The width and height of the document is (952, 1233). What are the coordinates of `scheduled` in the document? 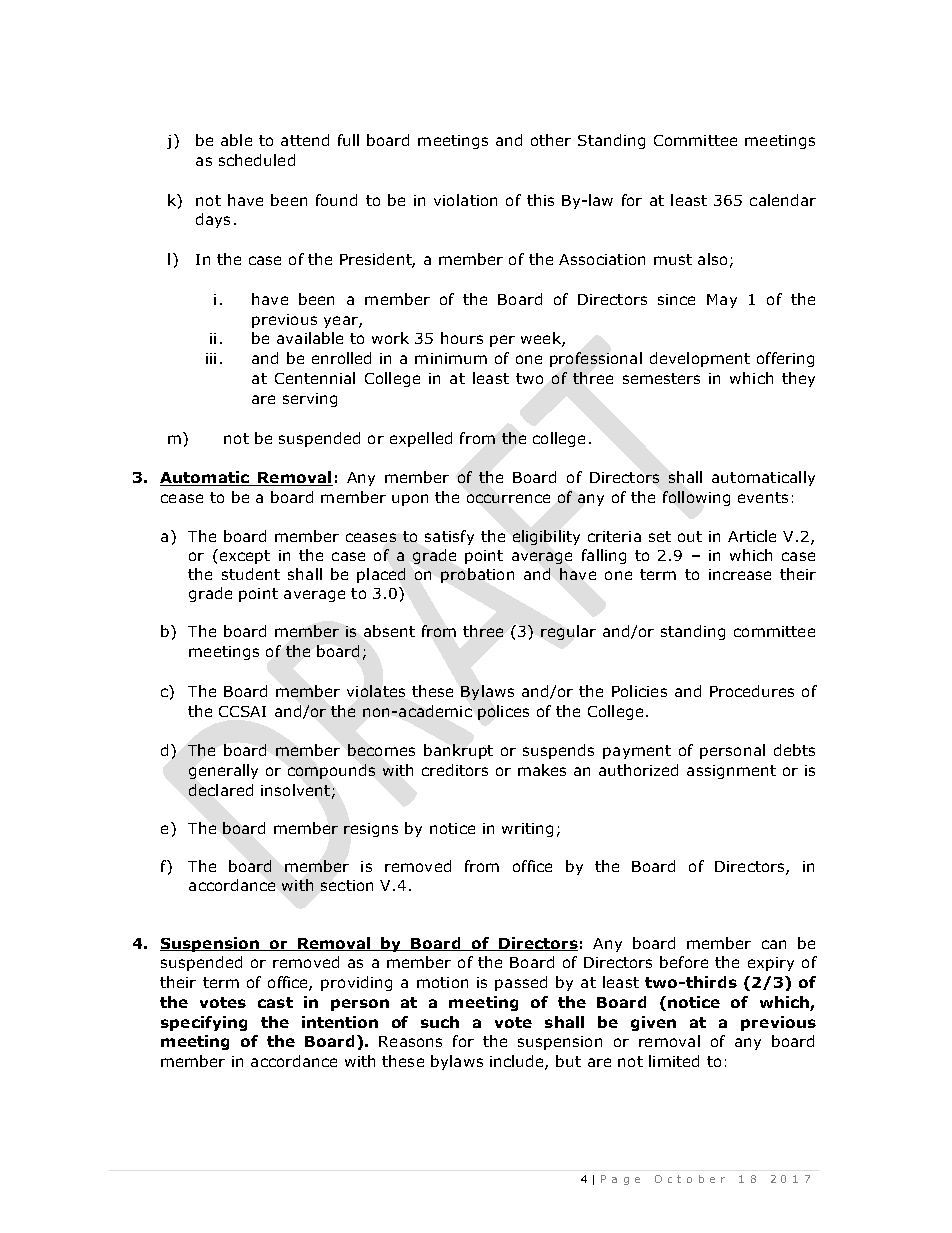 It's located at (257, 160).
